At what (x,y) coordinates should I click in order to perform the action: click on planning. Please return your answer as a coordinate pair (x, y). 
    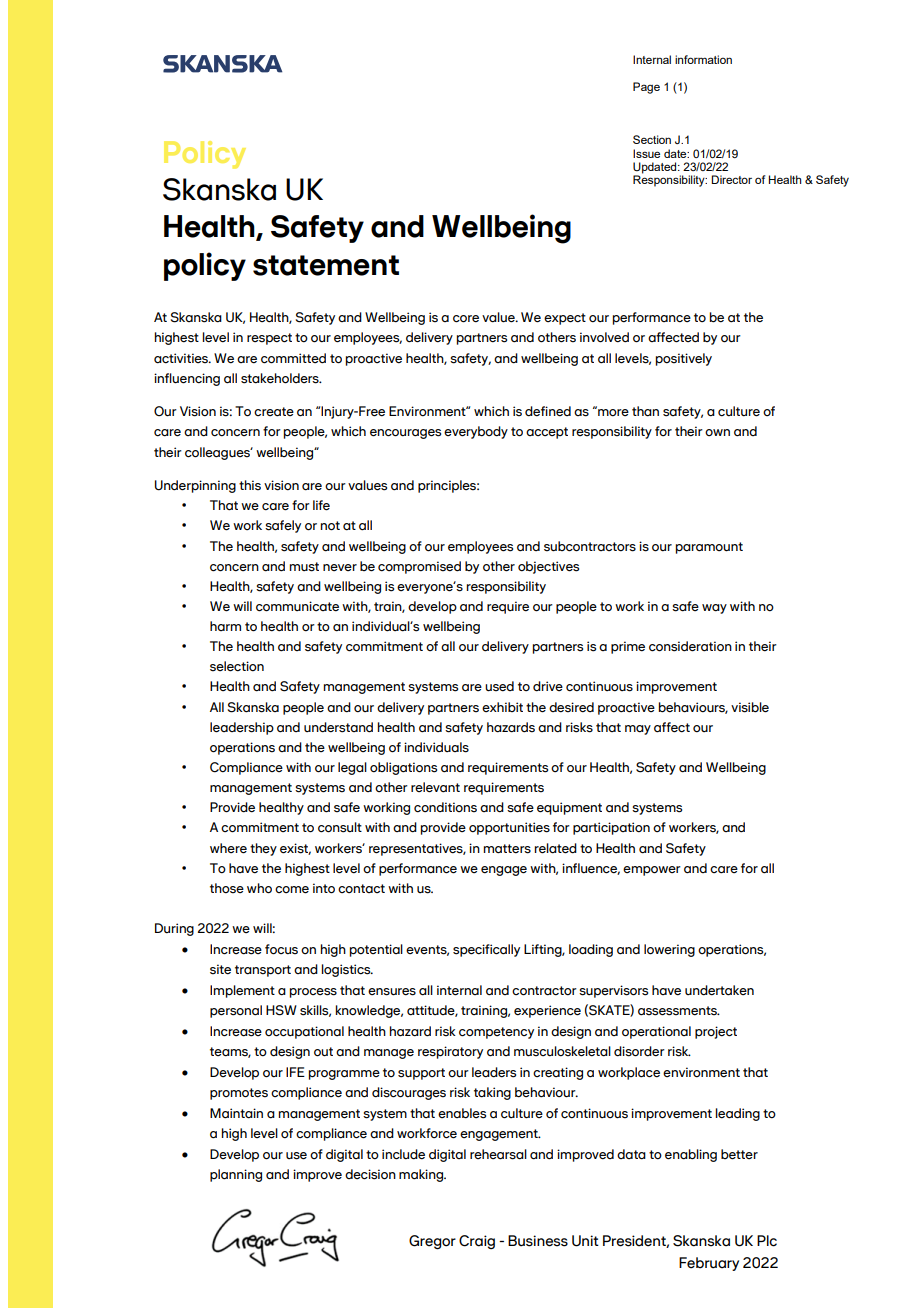
    Looking at the image, I should click on (236, 1175).
